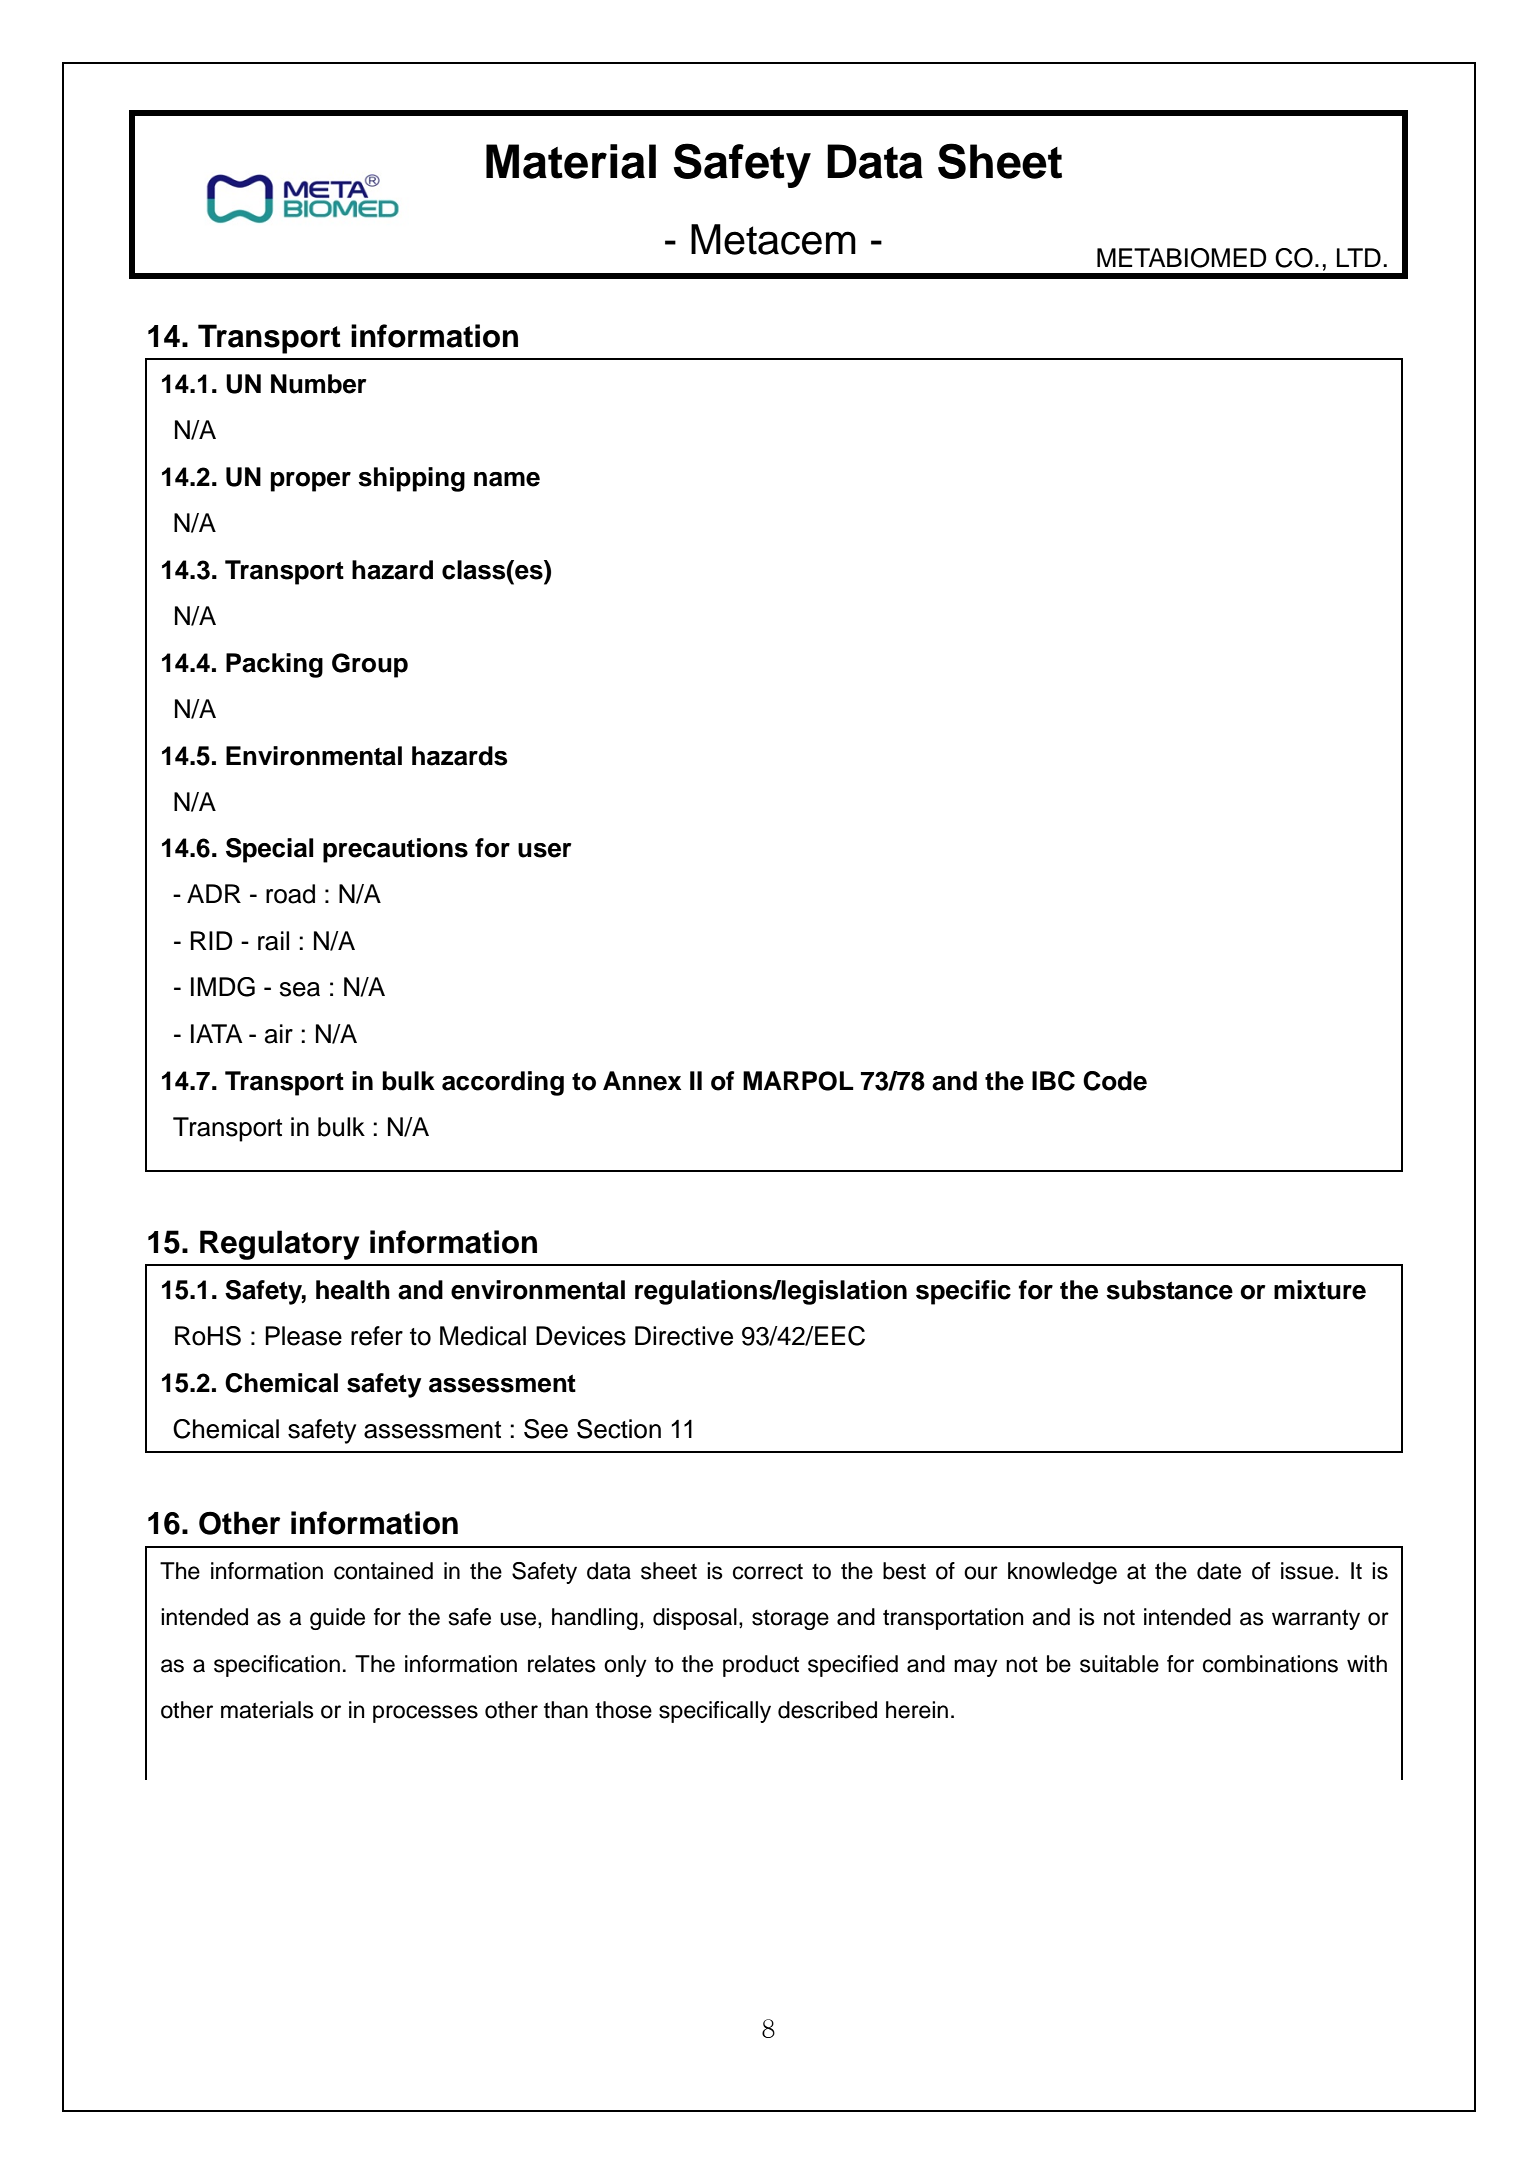 The height and width of the screenshot is (2174, 1537). I want to click on Number, so click(318, 384).
